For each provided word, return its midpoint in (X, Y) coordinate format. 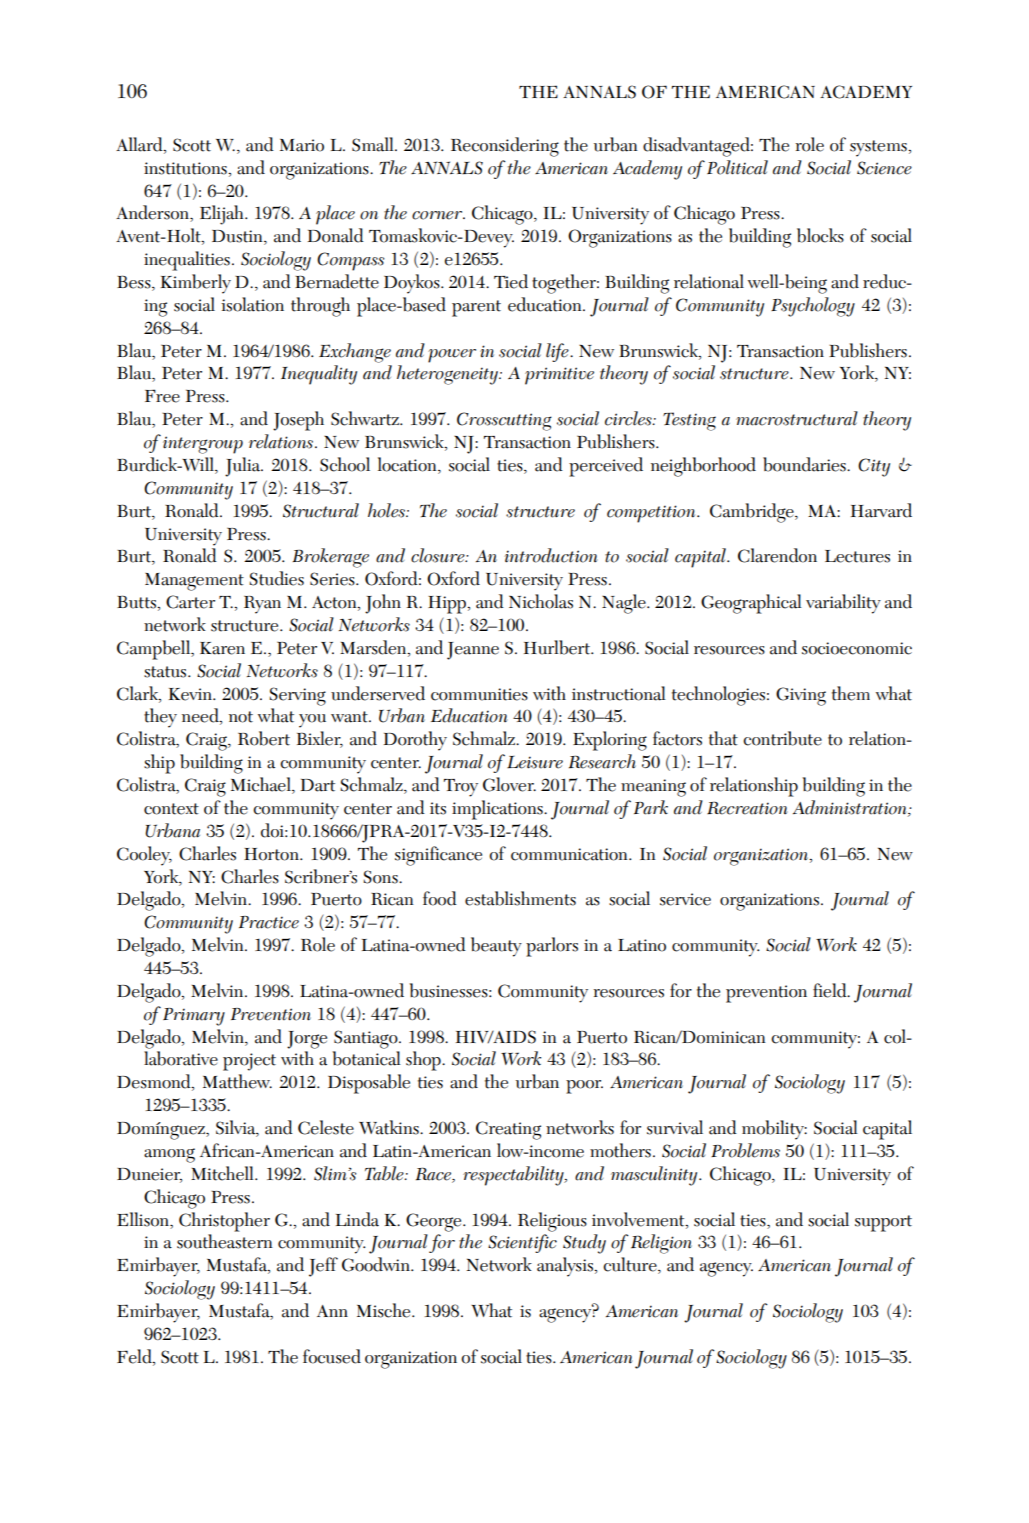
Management (194, 582)
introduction (551, 555)
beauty (496, 947)
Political (737, 167)
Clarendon (777, 555)
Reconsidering (505, 147)
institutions (186, 168)
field (831, 990)
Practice (269, 922)
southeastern (225, 1241)
